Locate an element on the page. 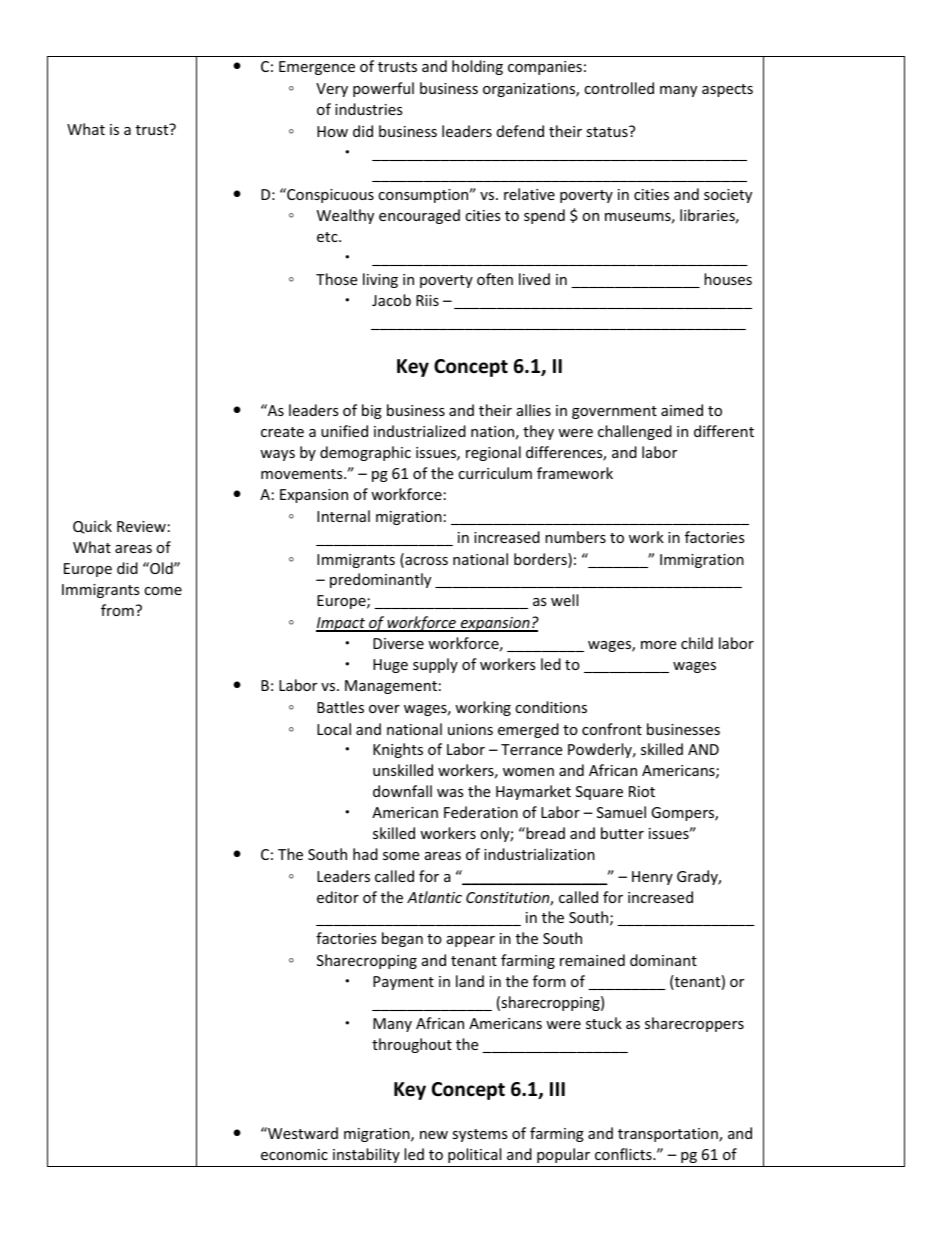  come is located at coordinates (163, 591).
